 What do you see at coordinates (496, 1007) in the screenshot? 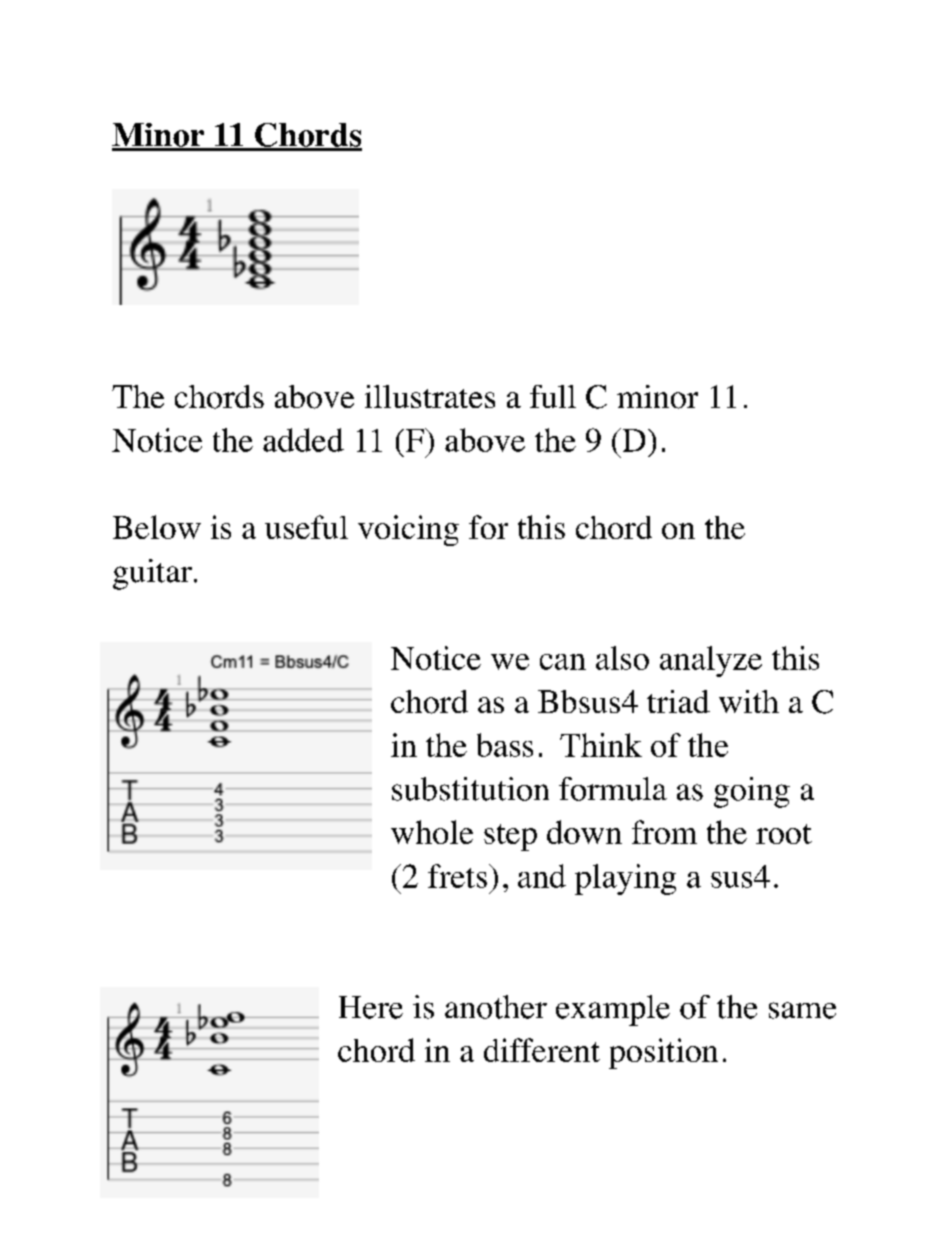
I see `another` at bounding box center [496, 1007].
